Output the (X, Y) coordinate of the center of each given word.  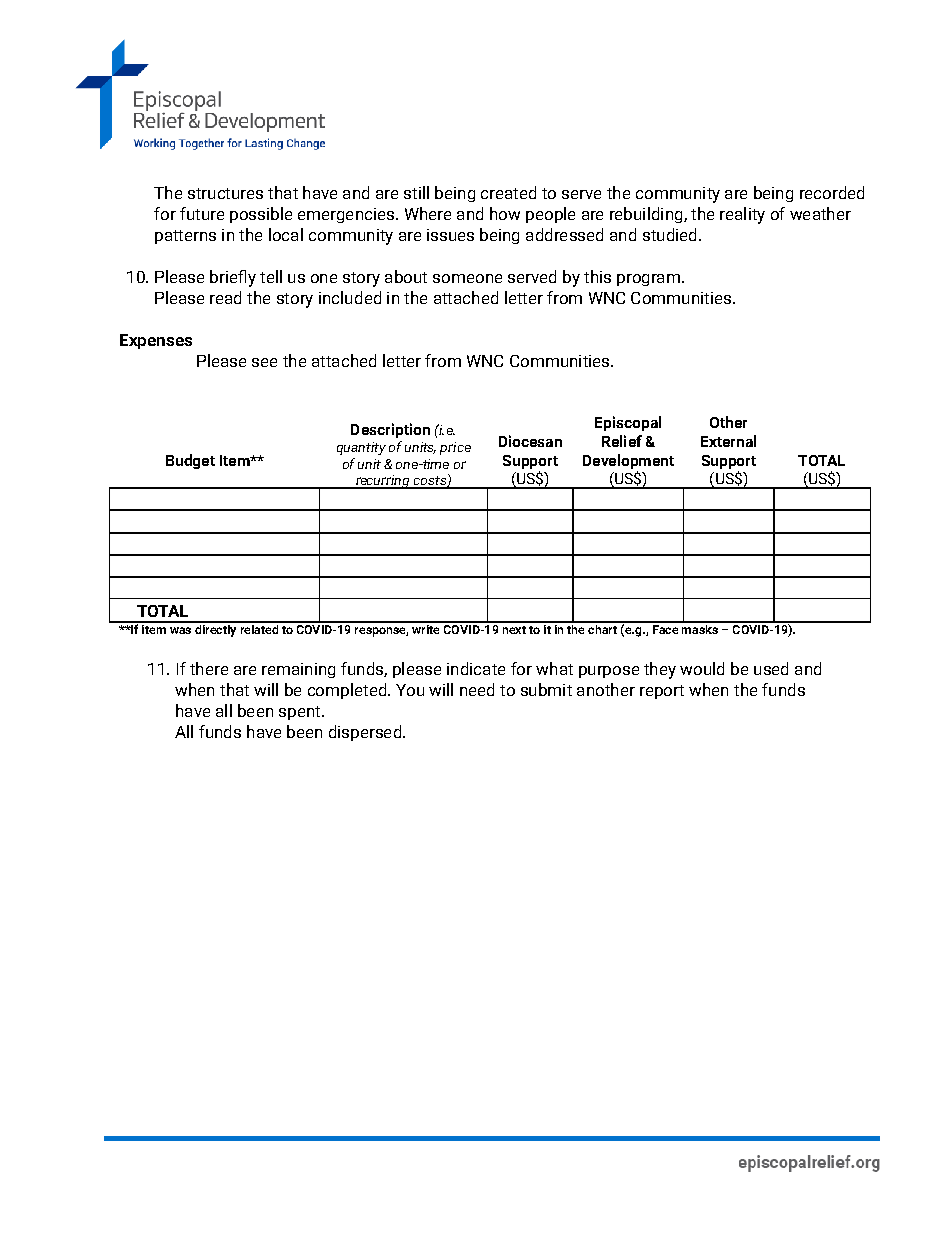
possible (261, 215)
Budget (190, 461)
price (455, 448)
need (477, 689)
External (728, 441)
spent (301, 713)
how (505, 213)
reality (742, 215)
